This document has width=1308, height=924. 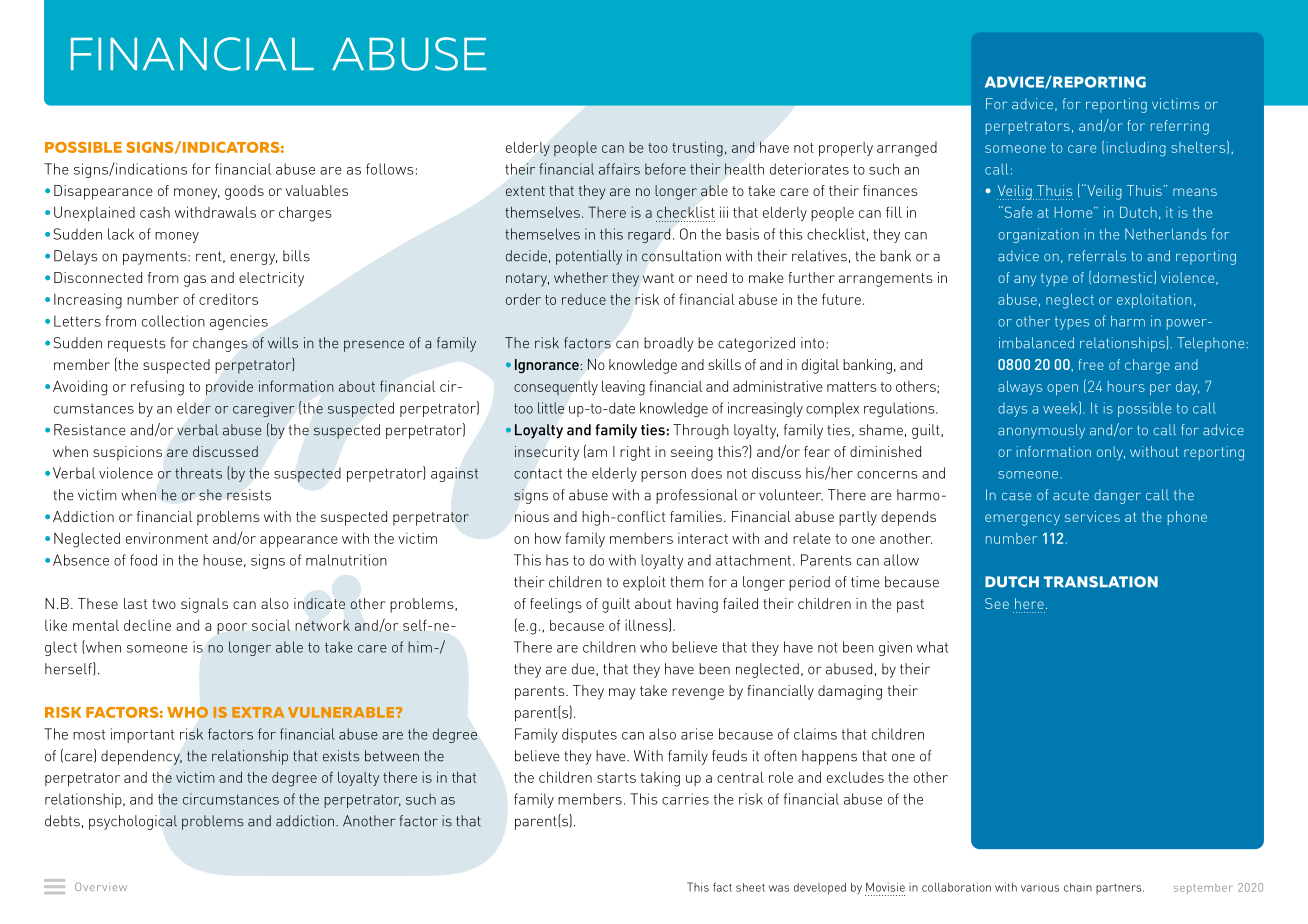 What do you see at coordinates (696, 516) in the document?
I see `families` at bounding box center [696, 516].
